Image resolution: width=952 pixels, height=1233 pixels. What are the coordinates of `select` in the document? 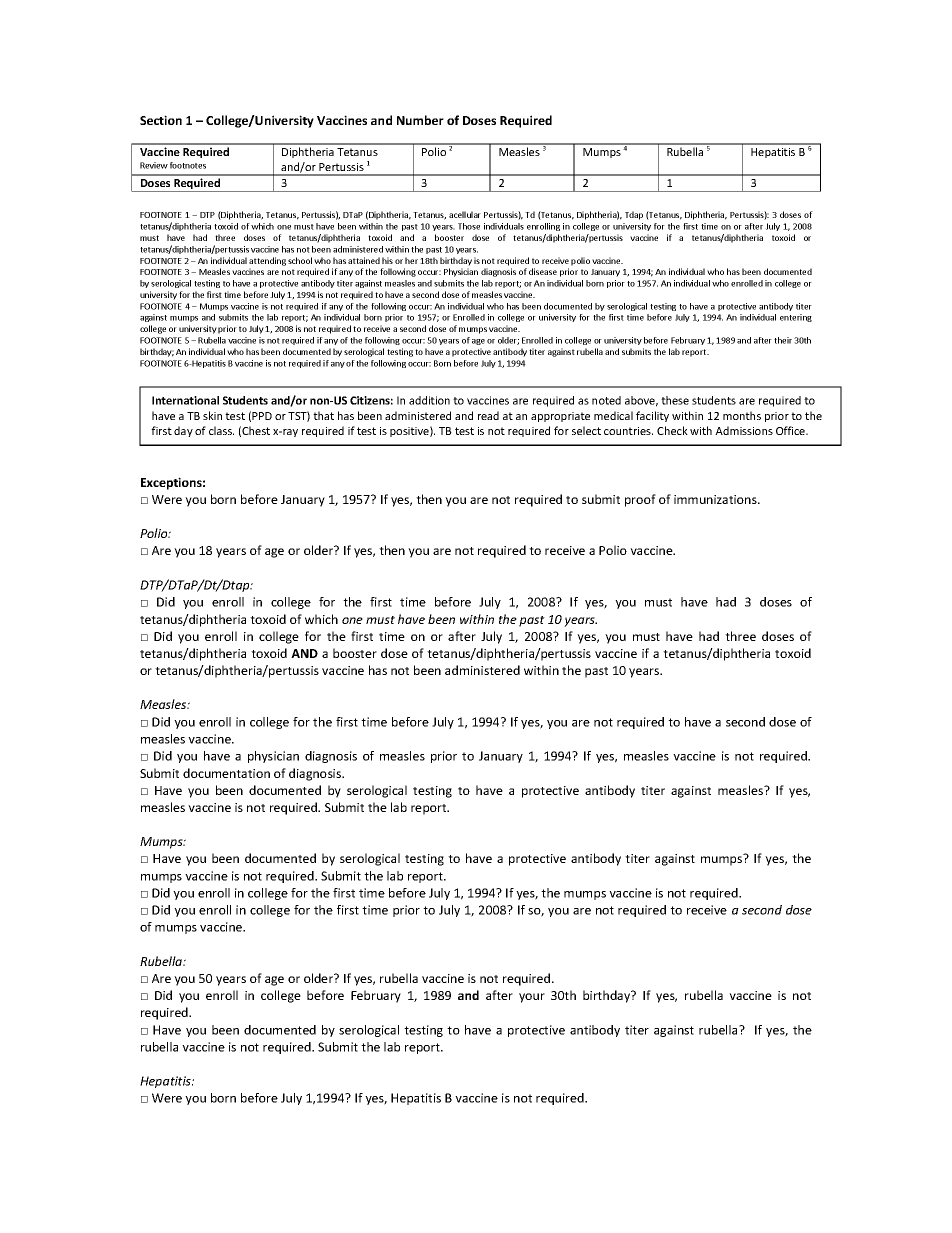 It's located at (586, 430).
